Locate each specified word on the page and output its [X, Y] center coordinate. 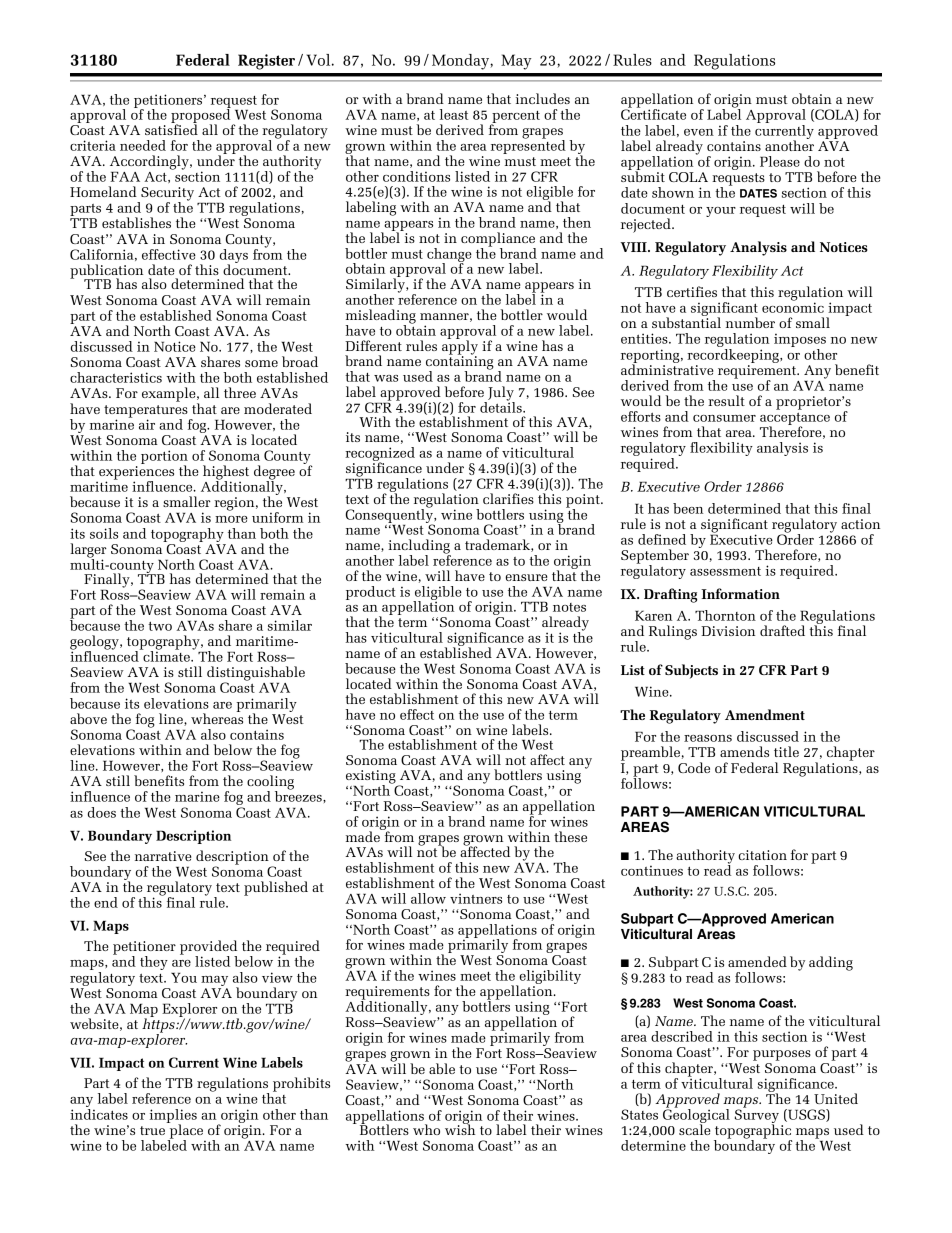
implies [173, 1117]
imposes [800, 341]
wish [460, 1128]
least [454, 114]
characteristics [116, 377]
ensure [527, 577]
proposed [202, 116]
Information [740, 593]
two [160, 626]
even [699, 132]
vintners [476, 898]
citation [762, 855]
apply [460, 347]
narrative [163, 856]
